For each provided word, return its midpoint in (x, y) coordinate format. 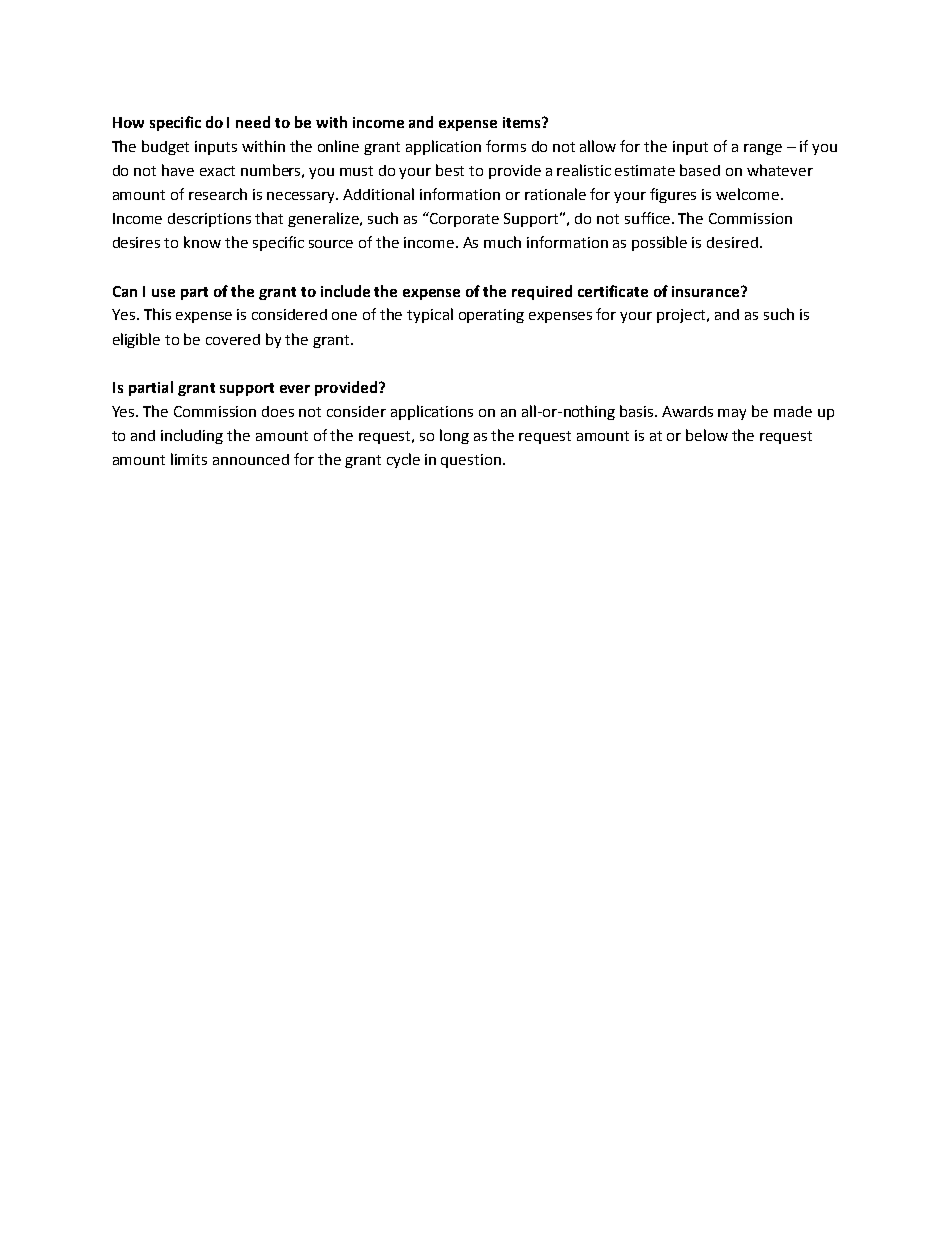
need (253, 122)
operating (491, 316)
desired (732, 242)
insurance (707, 291)
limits (189, 459)
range (763, 149)
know (202, 242)
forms (506, 146)
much (502, 242)
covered (233, 339)
